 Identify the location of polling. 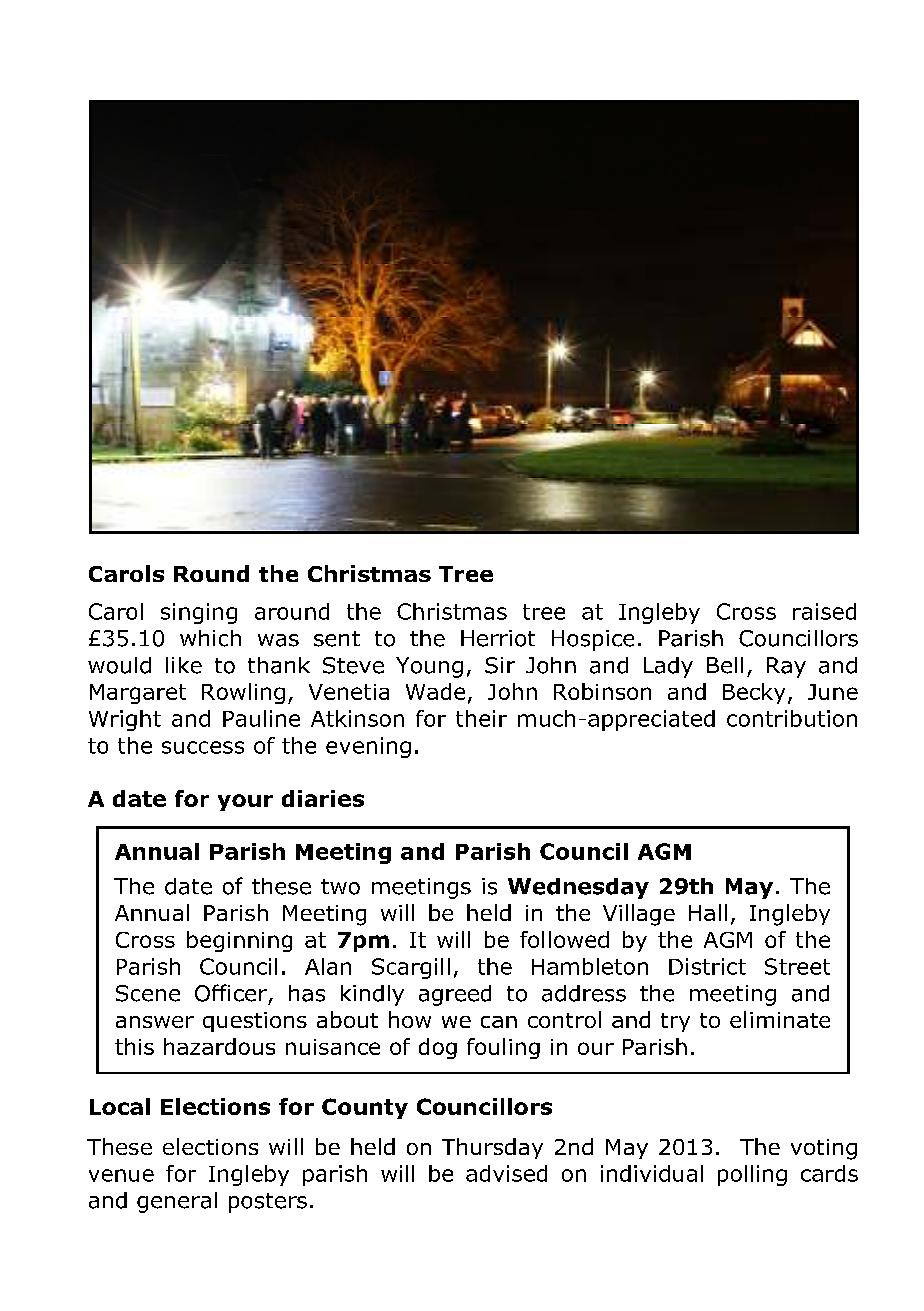
(752, 1175).
